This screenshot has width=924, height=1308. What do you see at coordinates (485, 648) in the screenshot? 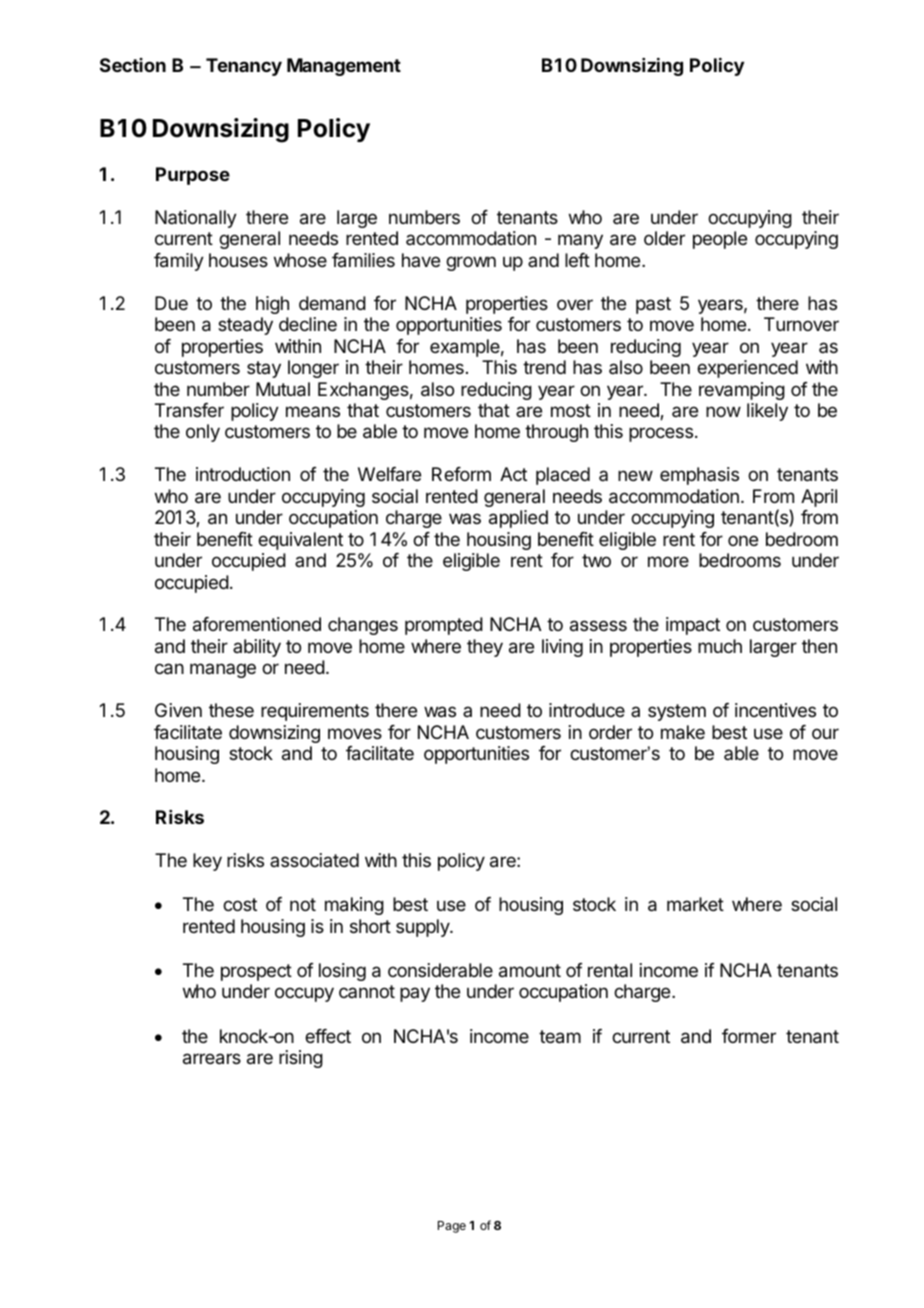
I see `they` at bounding box center [485, 648].
